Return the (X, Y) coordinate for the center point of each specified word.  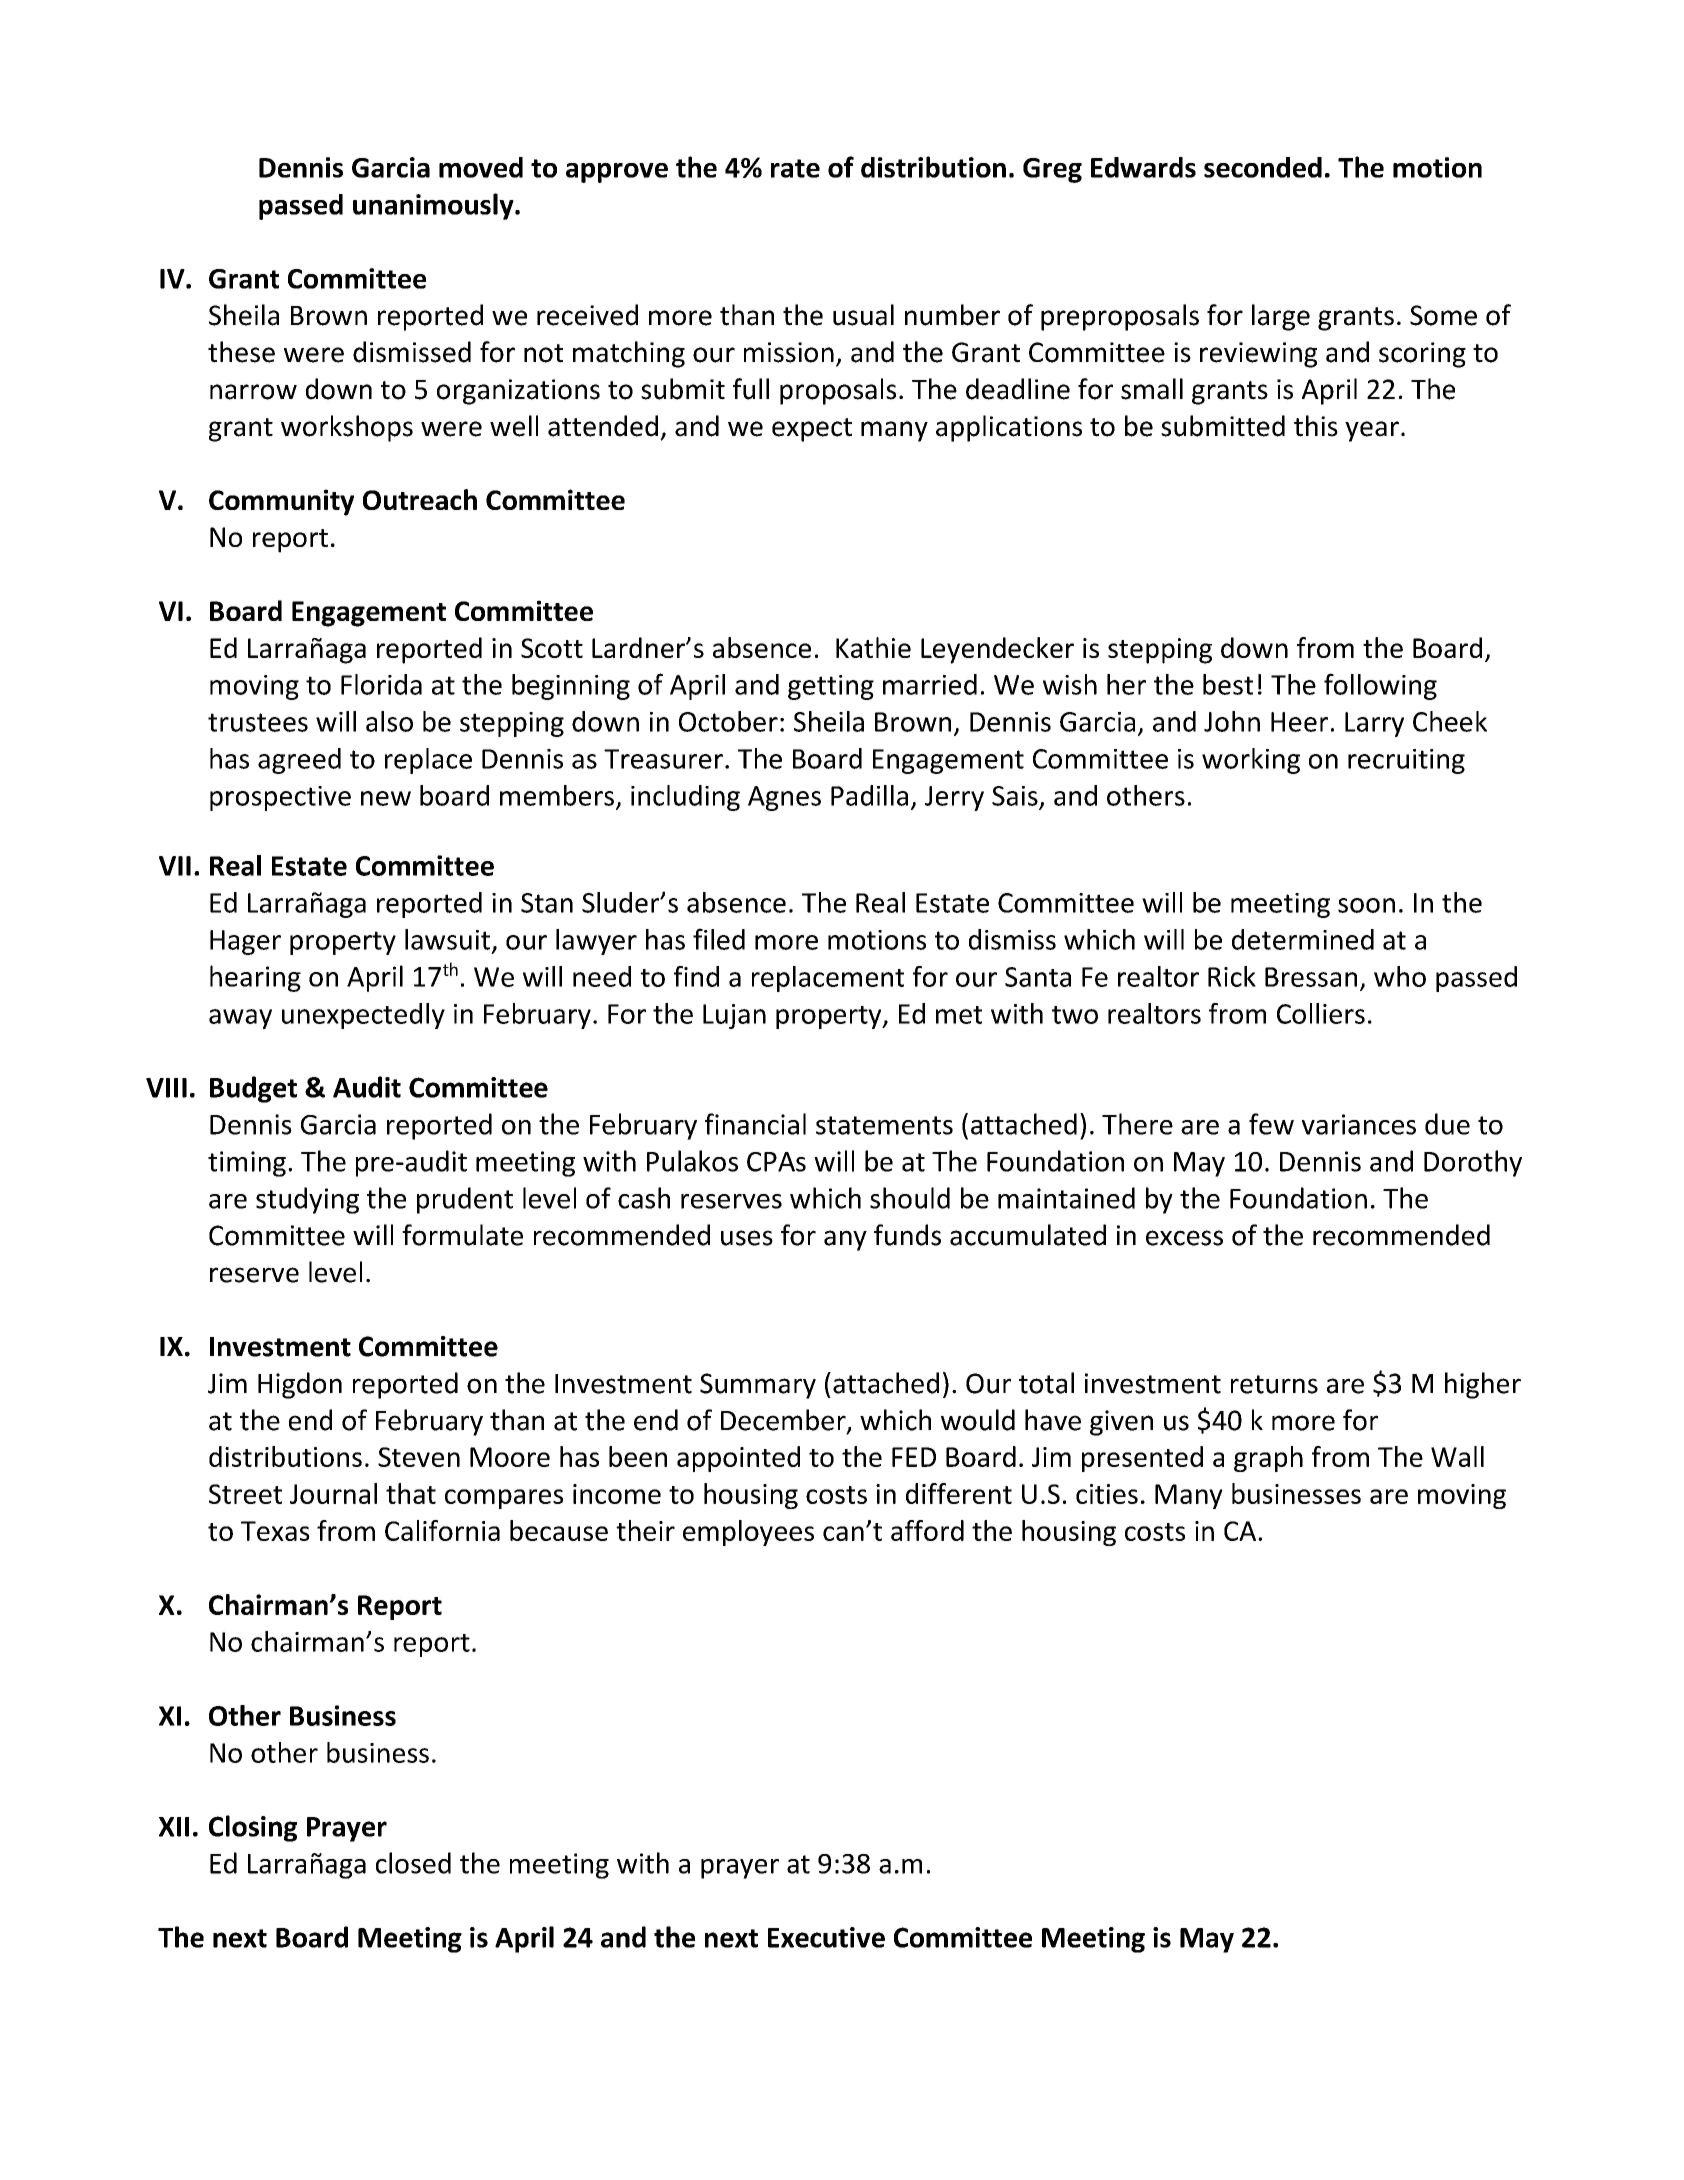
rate (795, 168)
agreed (299, 761)
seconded (1263, 167)
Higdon (300, 1385)
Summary (758, 1386)
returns (1274, 1384)
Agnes (784, 798)
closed (413, 1863)
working (1251, 761)
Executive (826, 1937)
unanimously (434, 206)
